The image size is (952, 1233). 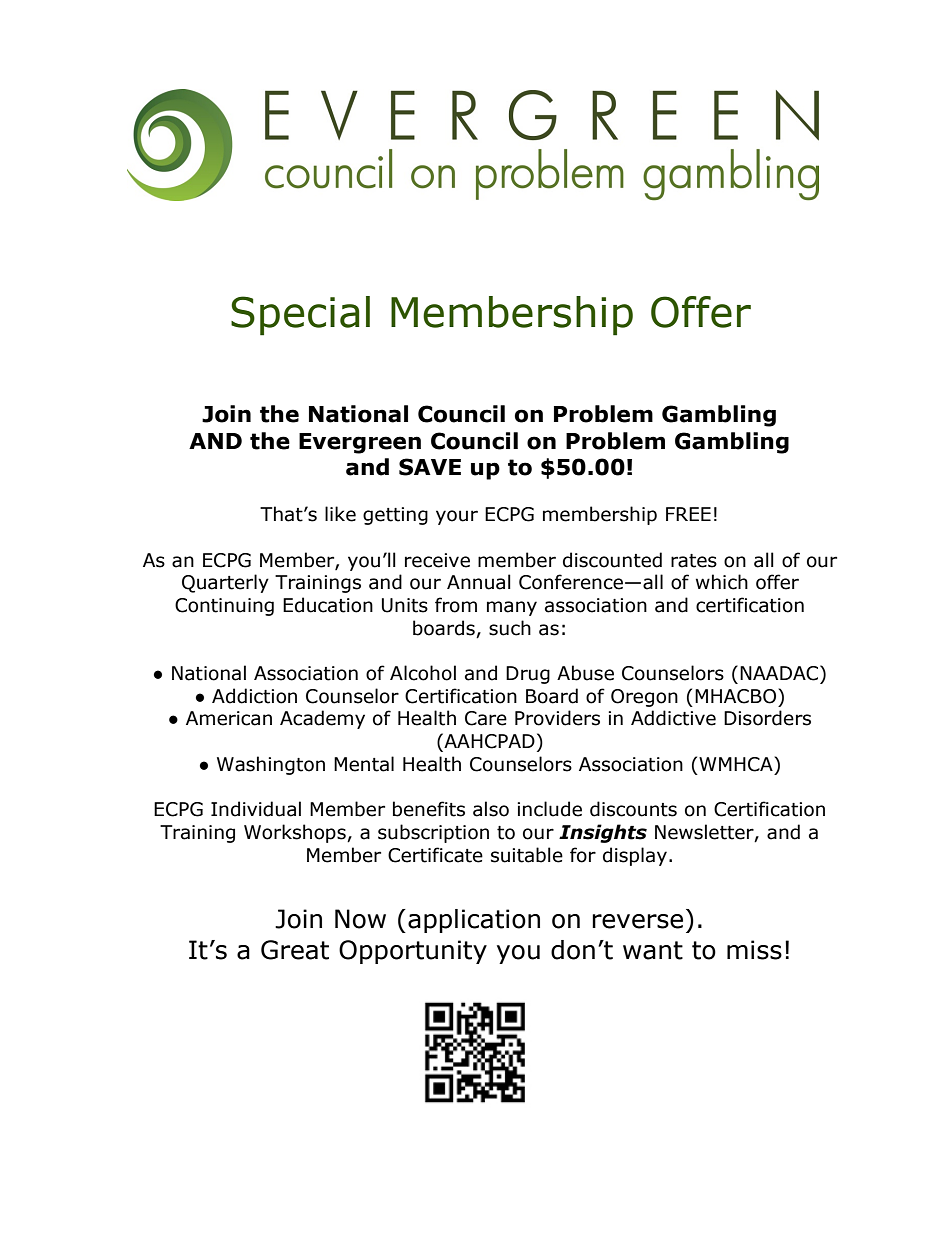 What do you see at coordinates (688, 514) in the screenshot?
I see `FREE` at bounding box center [688, 514].
